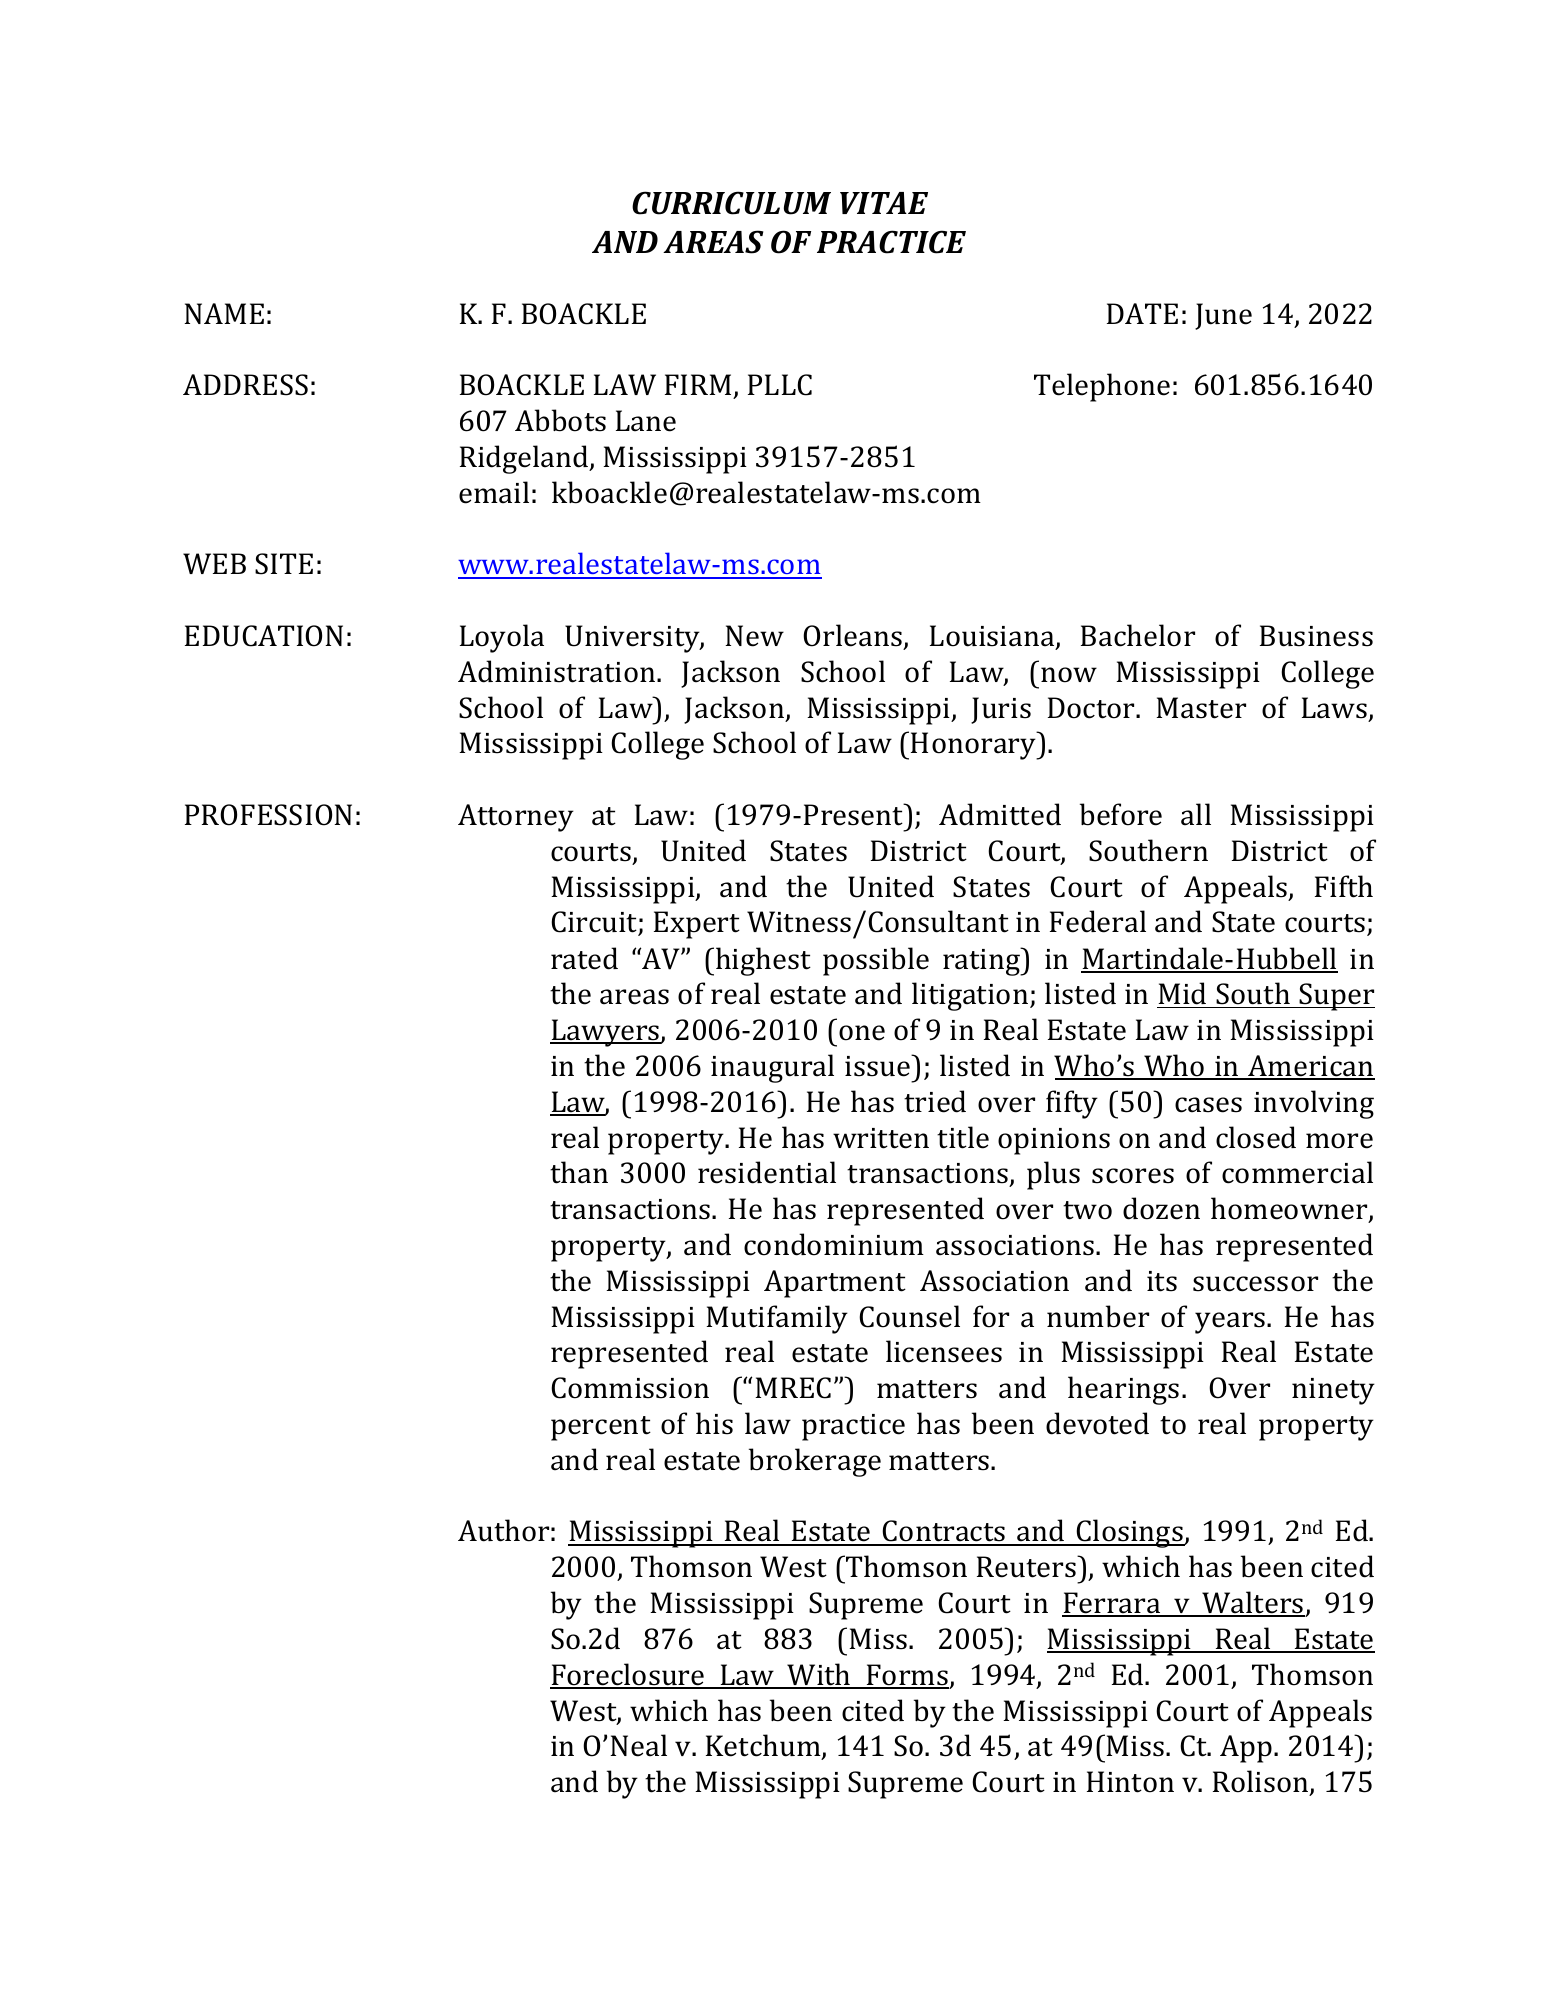 This page has height=2016, width=1558. What do you see at coordinates (224, 313) in the page?
I see `NAME` at bounding box center [224, 313].
